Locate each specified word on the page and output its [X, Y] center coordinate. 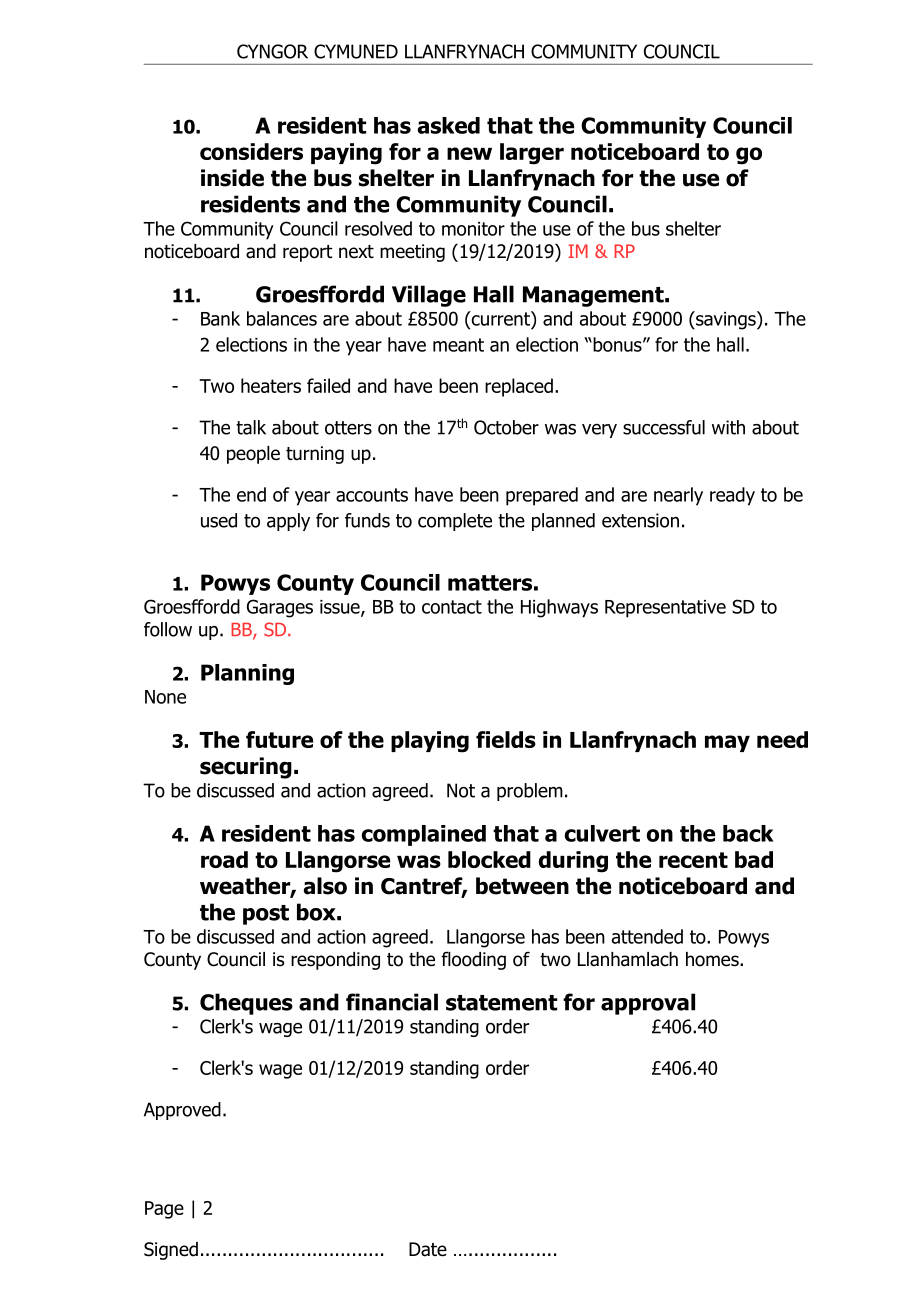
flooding [473, 960]
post [266, 915]
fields [506, 739]
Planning [247, 674]
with [728, 427]
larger [532, 154]
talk [251, 427]
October [506, 427]
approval [648, 1004]
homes [713, 959]
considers [251, 151]
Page [164, 1210]
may [727, 743]
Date [428, 1249]
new [469, 153]
